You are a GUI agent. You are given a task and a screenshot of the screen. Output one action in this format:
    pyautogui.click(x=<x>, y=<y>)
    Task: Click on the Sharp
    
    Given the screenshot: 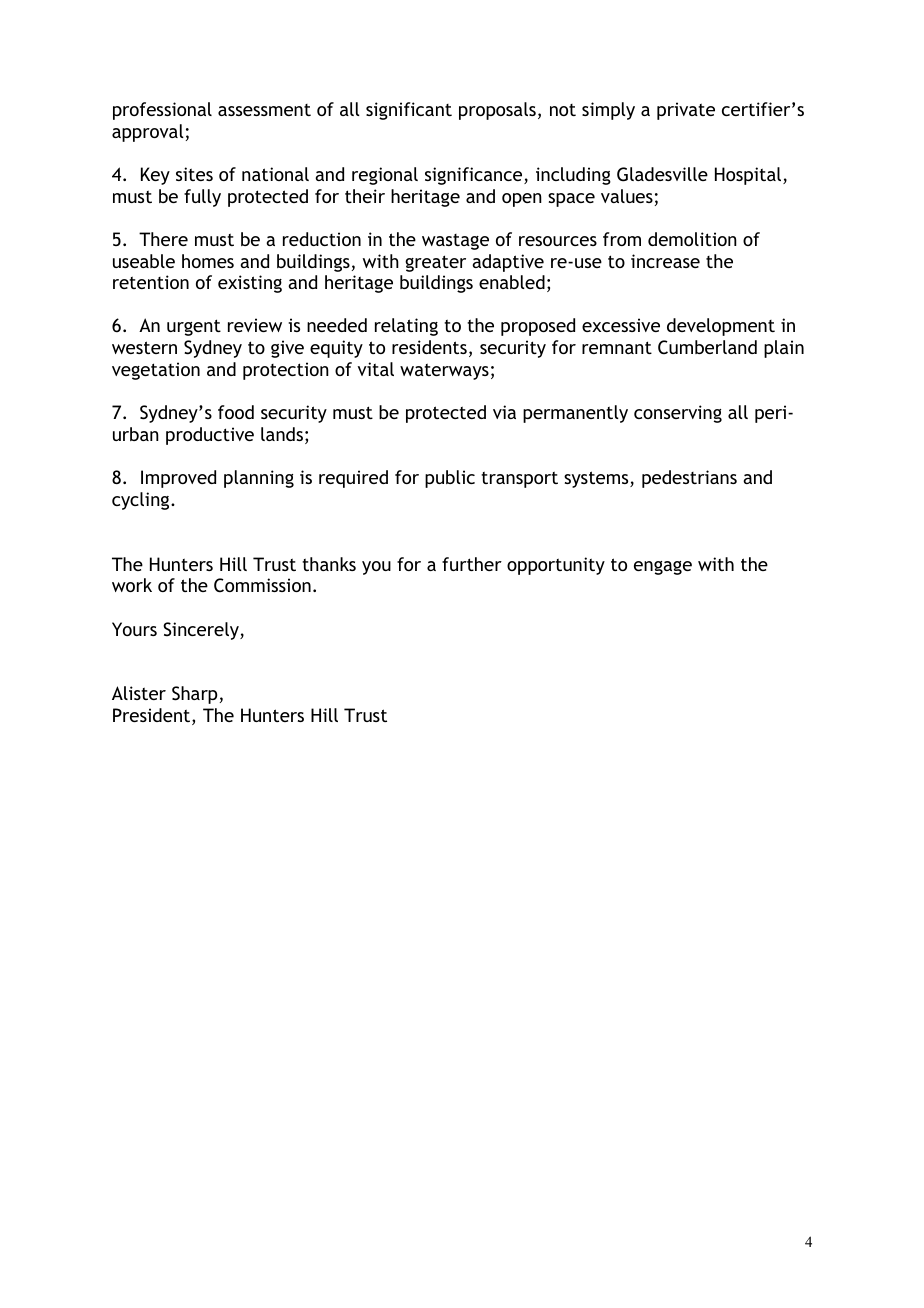 What is the action you would take?
    pyautogui.click(x=195, y=695)
